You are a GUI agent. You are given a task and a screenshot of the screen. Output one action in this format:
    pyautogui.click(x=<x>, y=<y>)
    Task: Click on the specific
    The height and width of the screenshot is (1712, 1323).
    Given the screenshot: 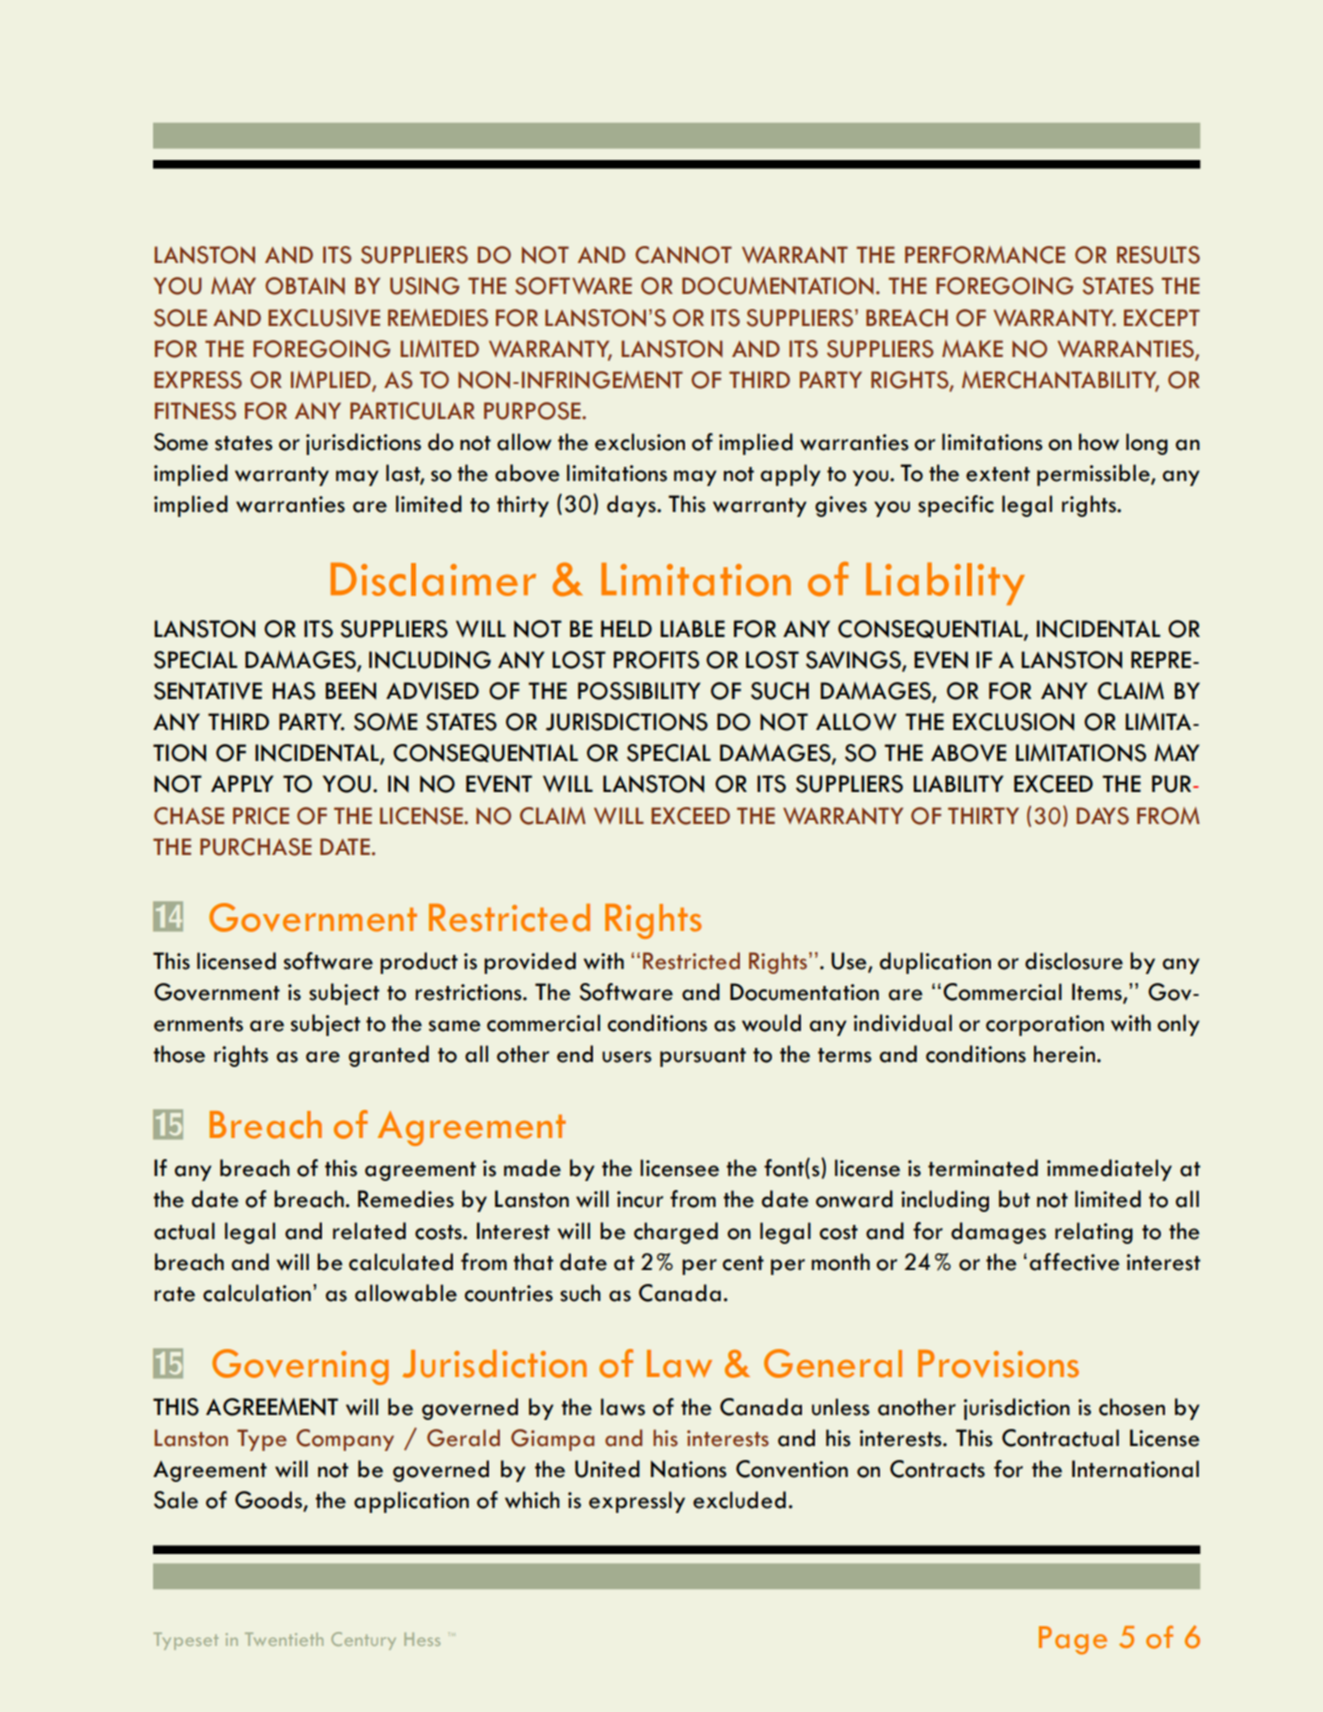 What is the action you would take?
    pyautogui.click(x=956, y=506)
